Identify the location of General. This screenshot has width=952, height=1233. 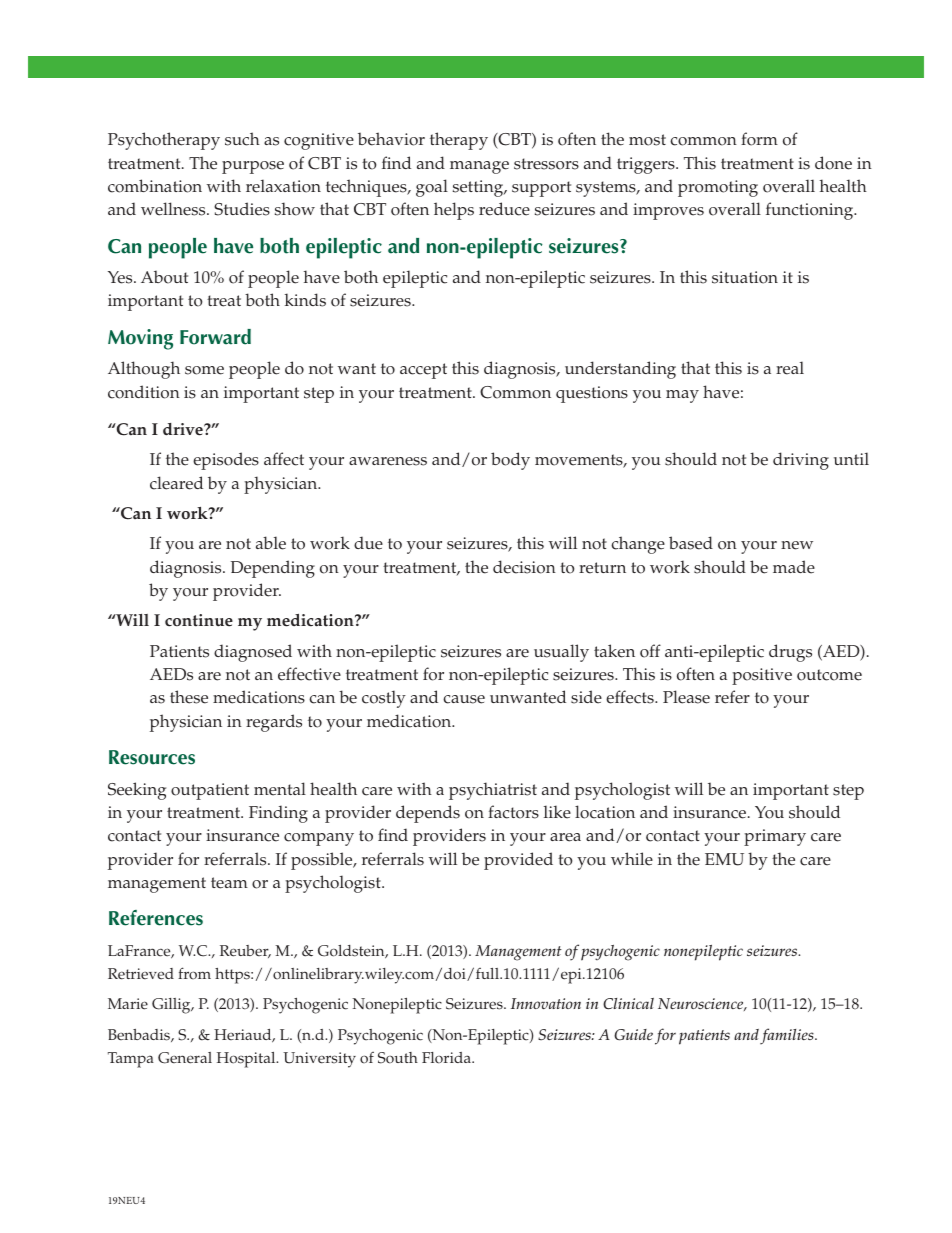
(185, 1058).
